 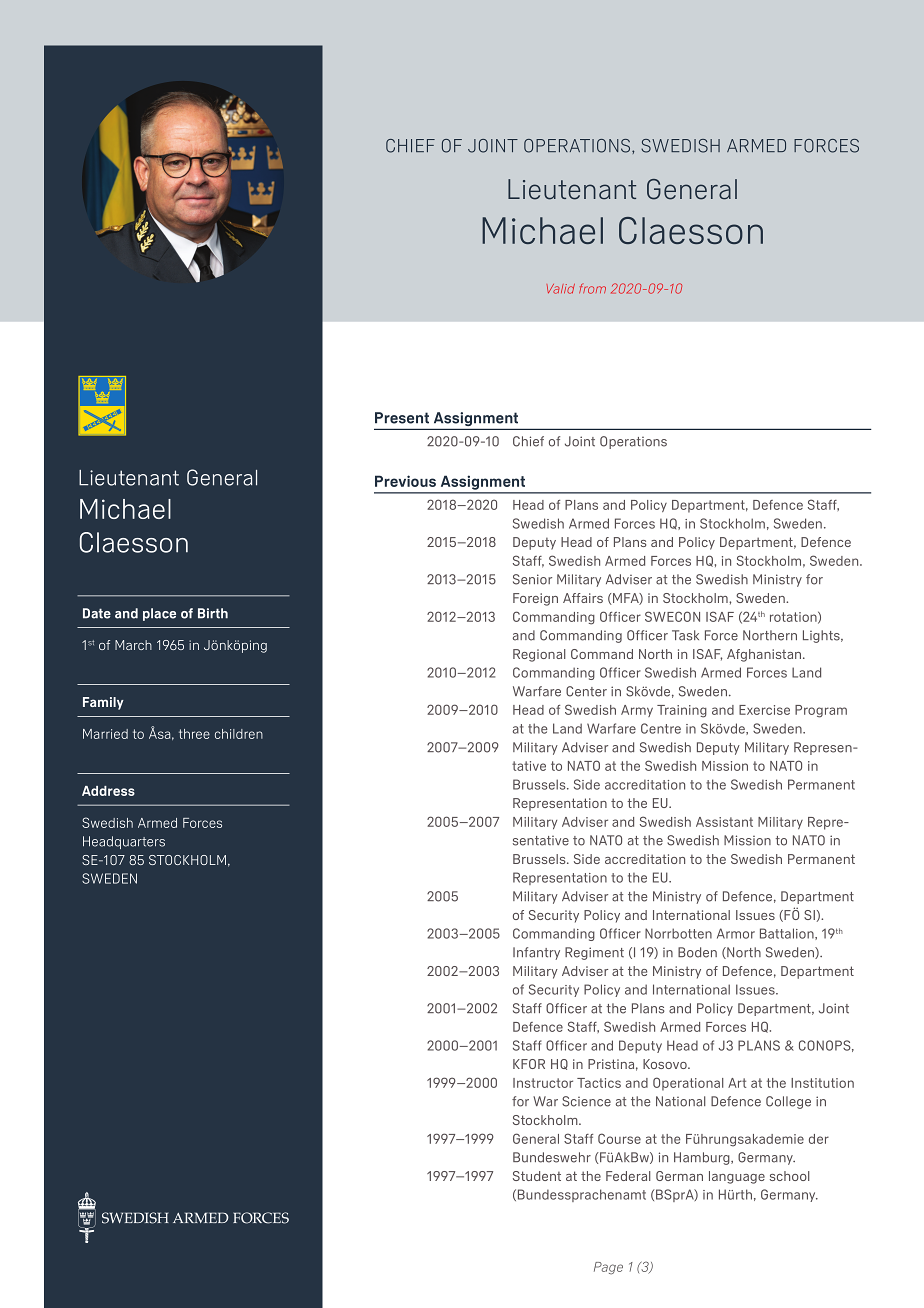 What do you see at coordinates (592, 289) in the image?
I see `from` at bounding box center [592, 289].
